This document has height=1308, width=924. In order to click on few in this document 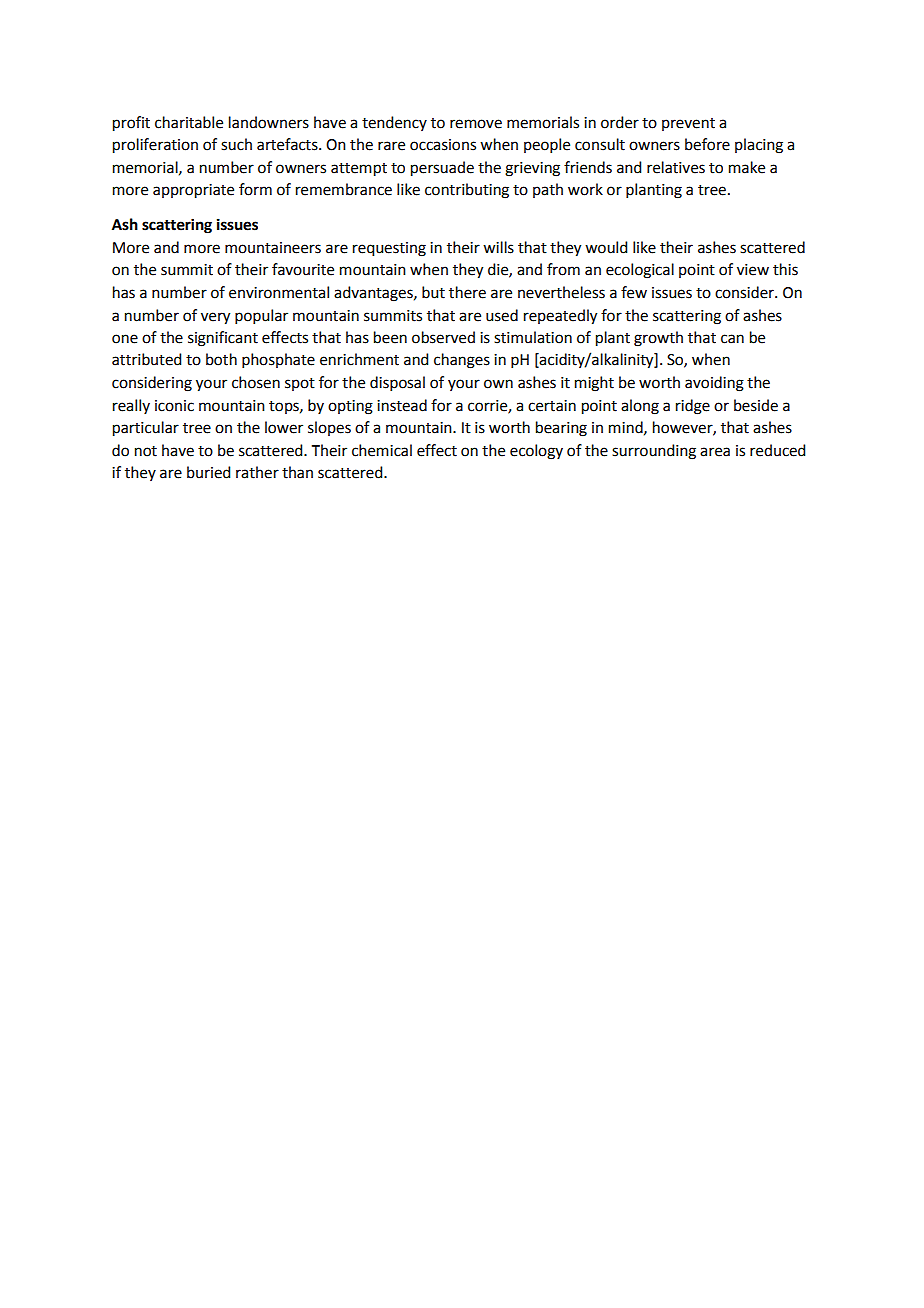, I will do `click(634, 292)`.
